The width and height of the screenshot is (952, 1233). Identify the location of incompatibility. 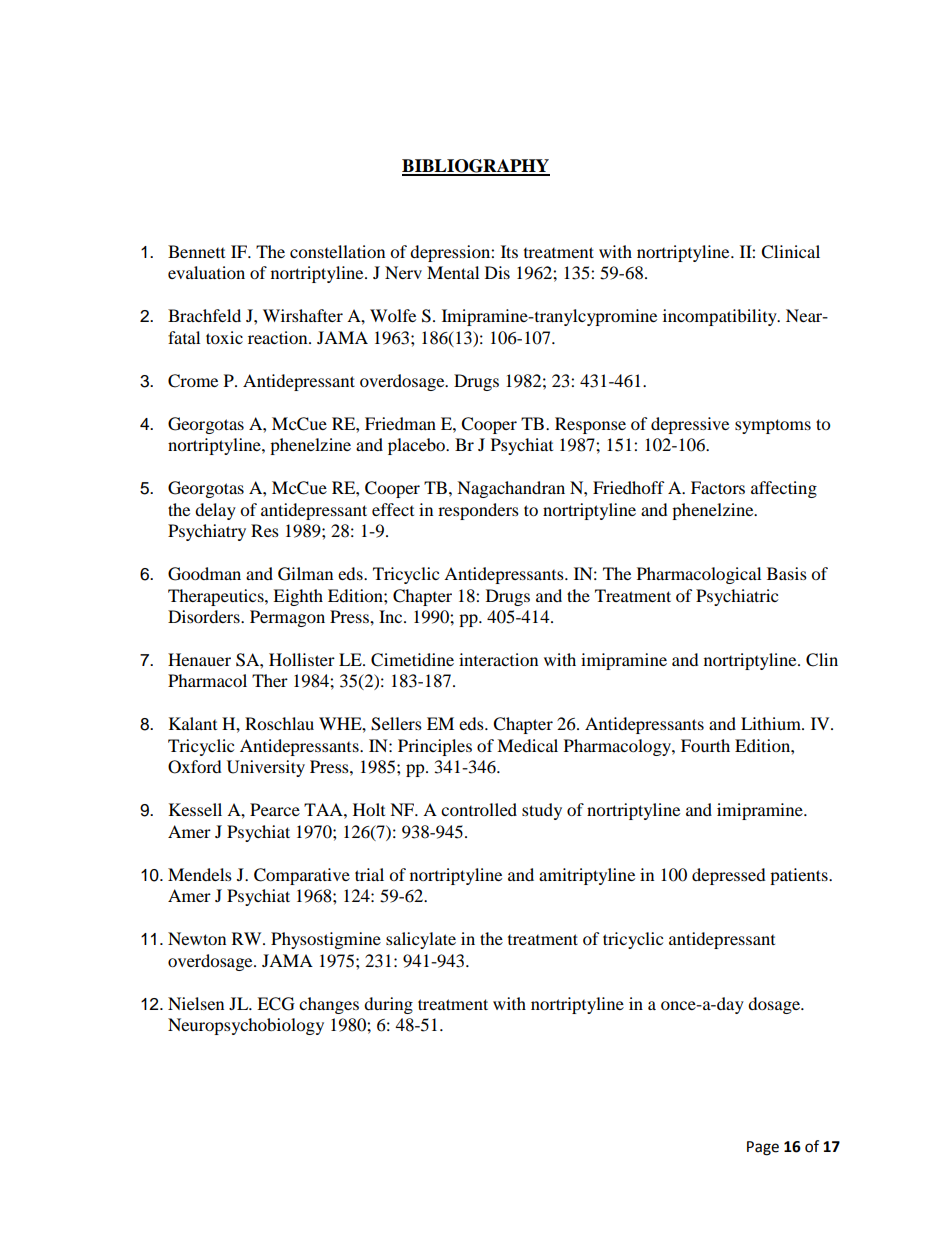
(721, 317).
